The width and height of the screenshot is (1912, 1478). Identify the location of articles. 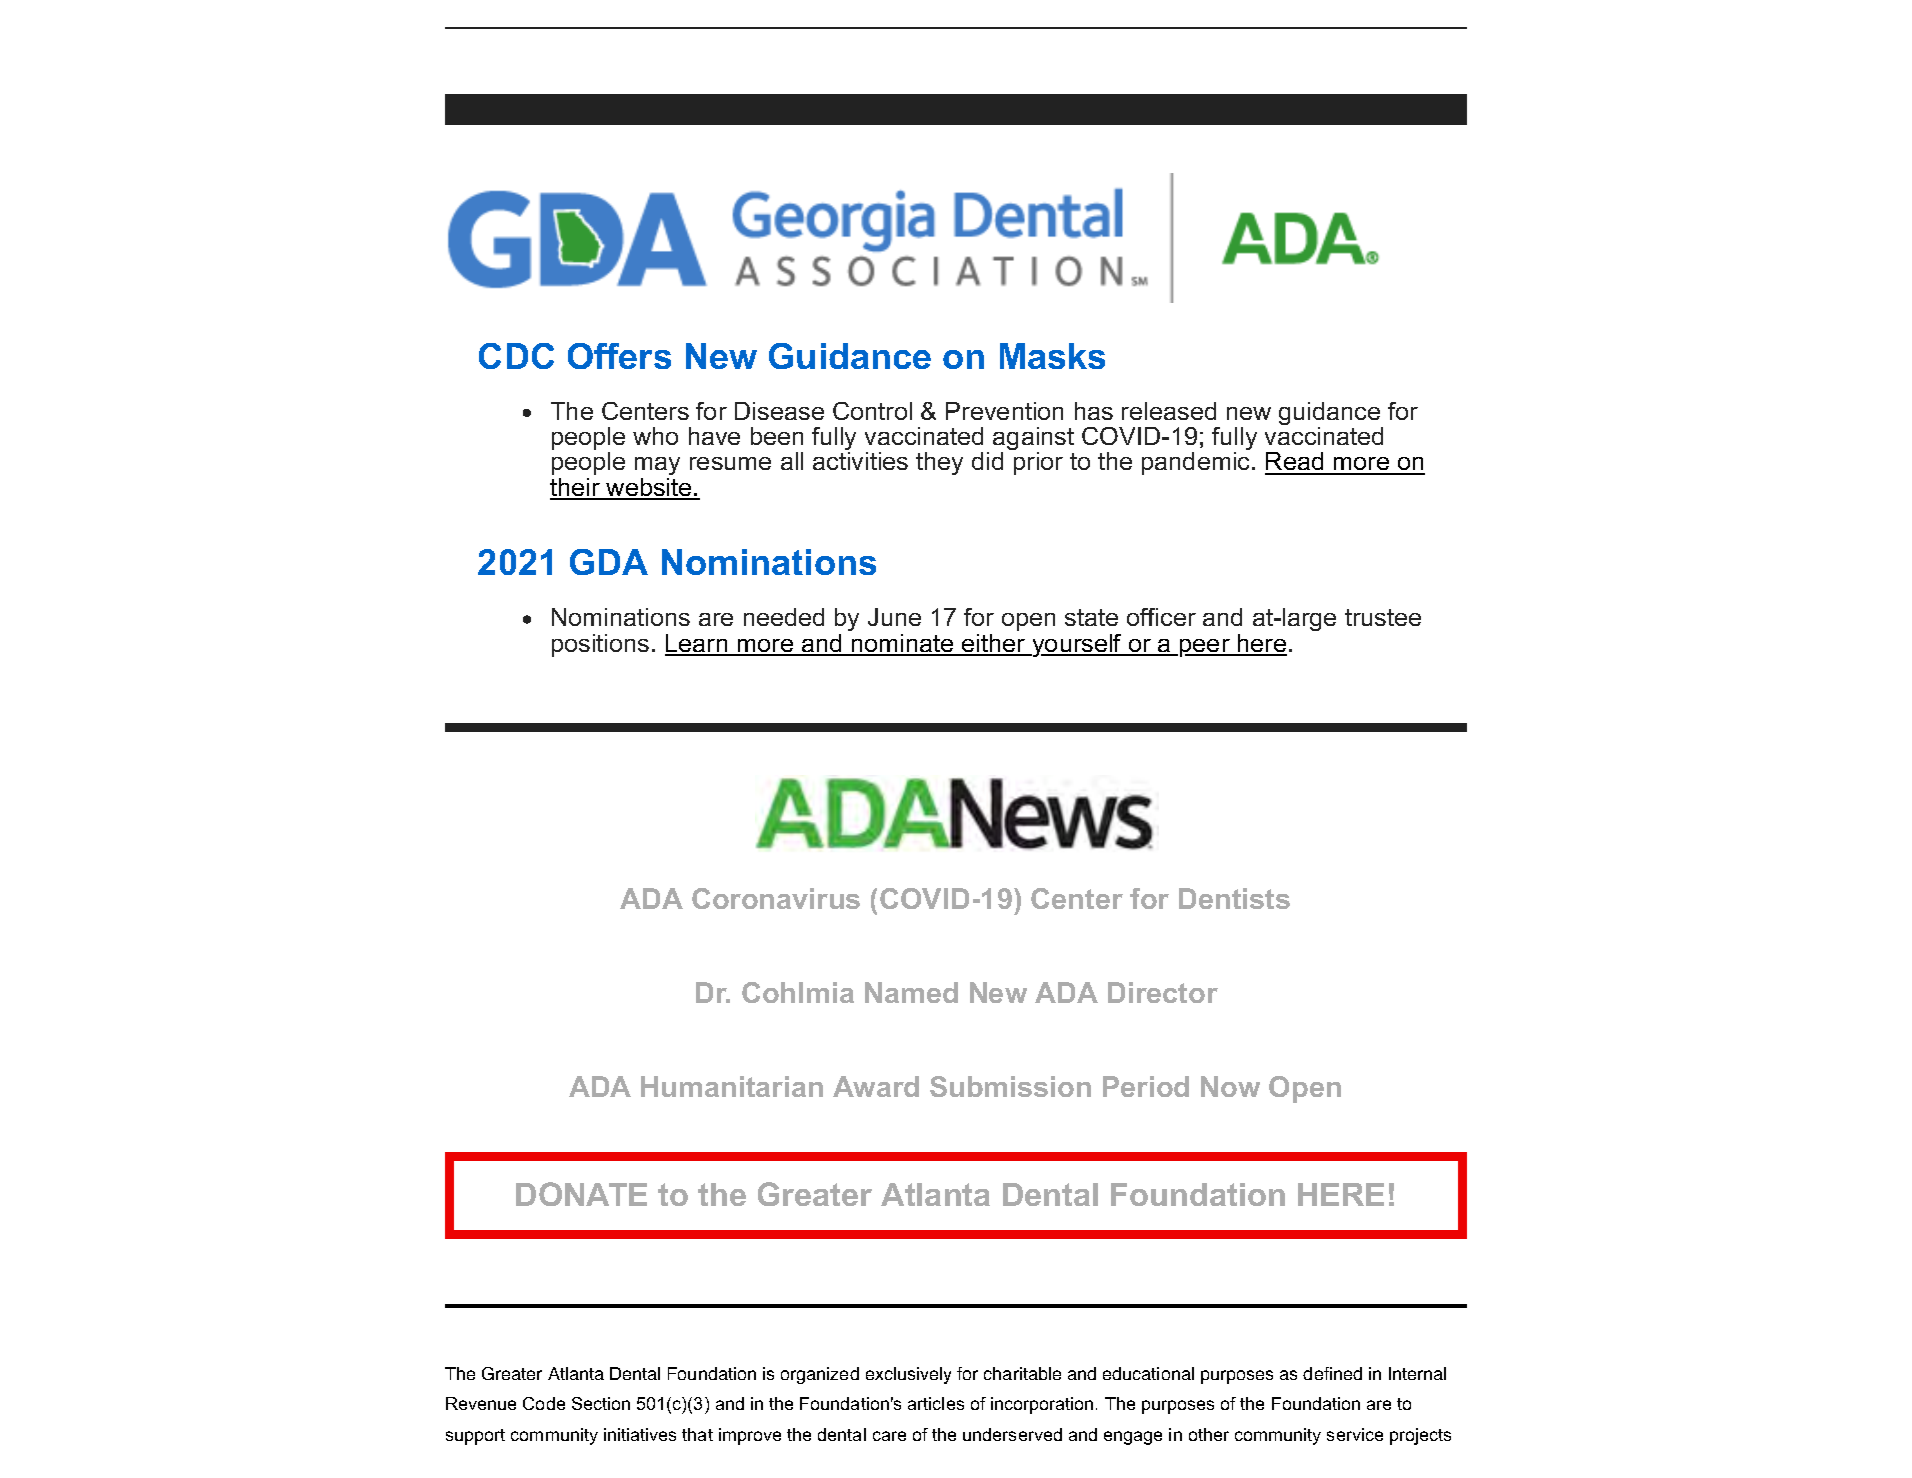
(936, 1403).
